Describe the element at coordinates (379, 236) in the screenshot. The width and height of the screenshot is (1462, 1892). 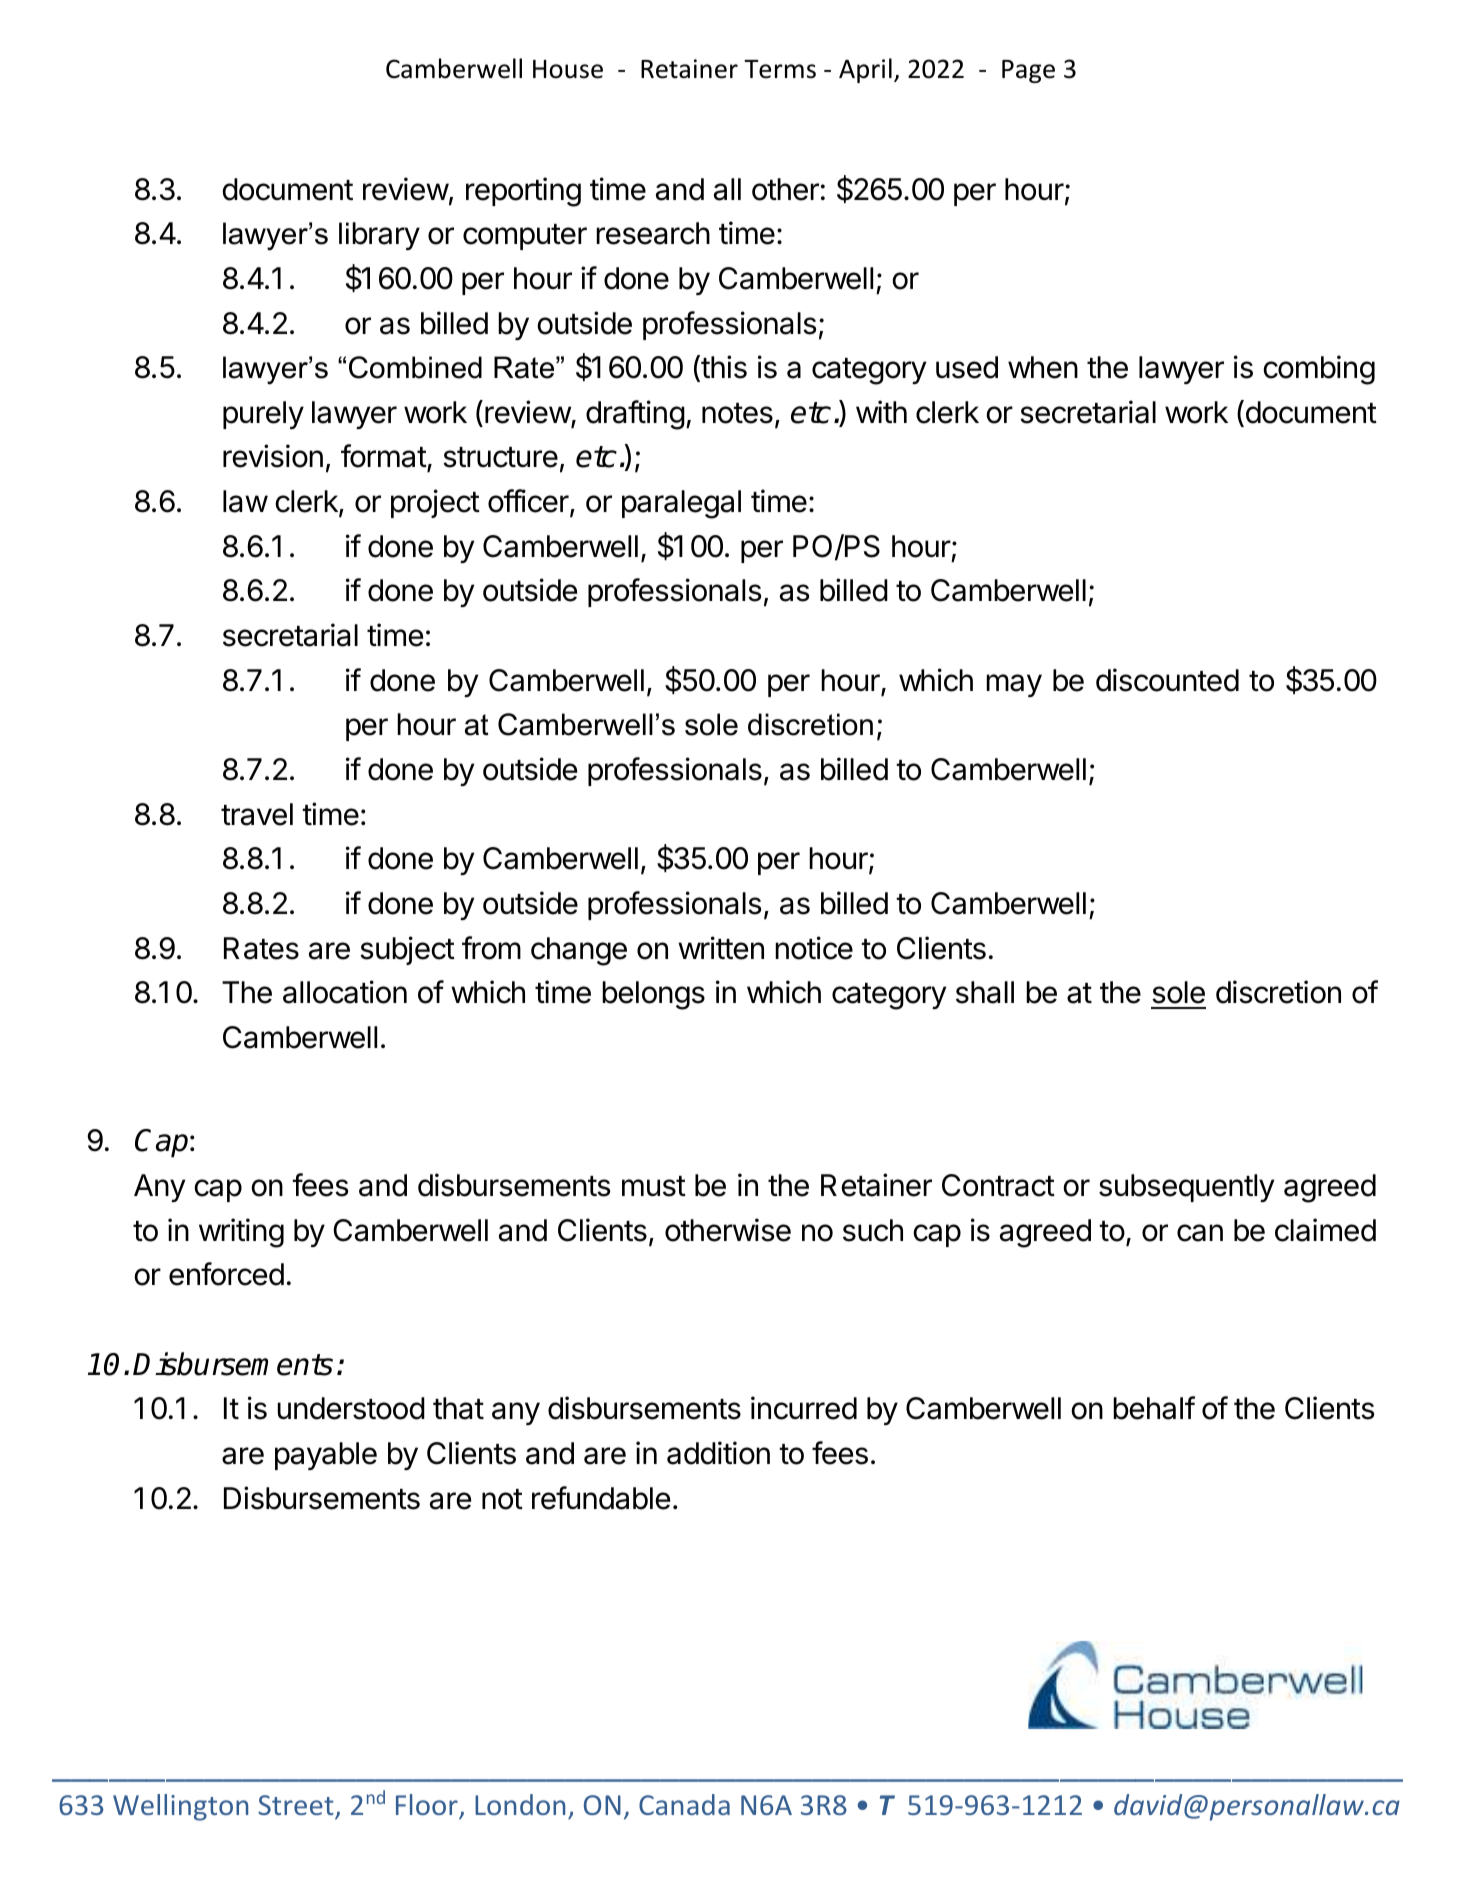
I see `library` at that location.
